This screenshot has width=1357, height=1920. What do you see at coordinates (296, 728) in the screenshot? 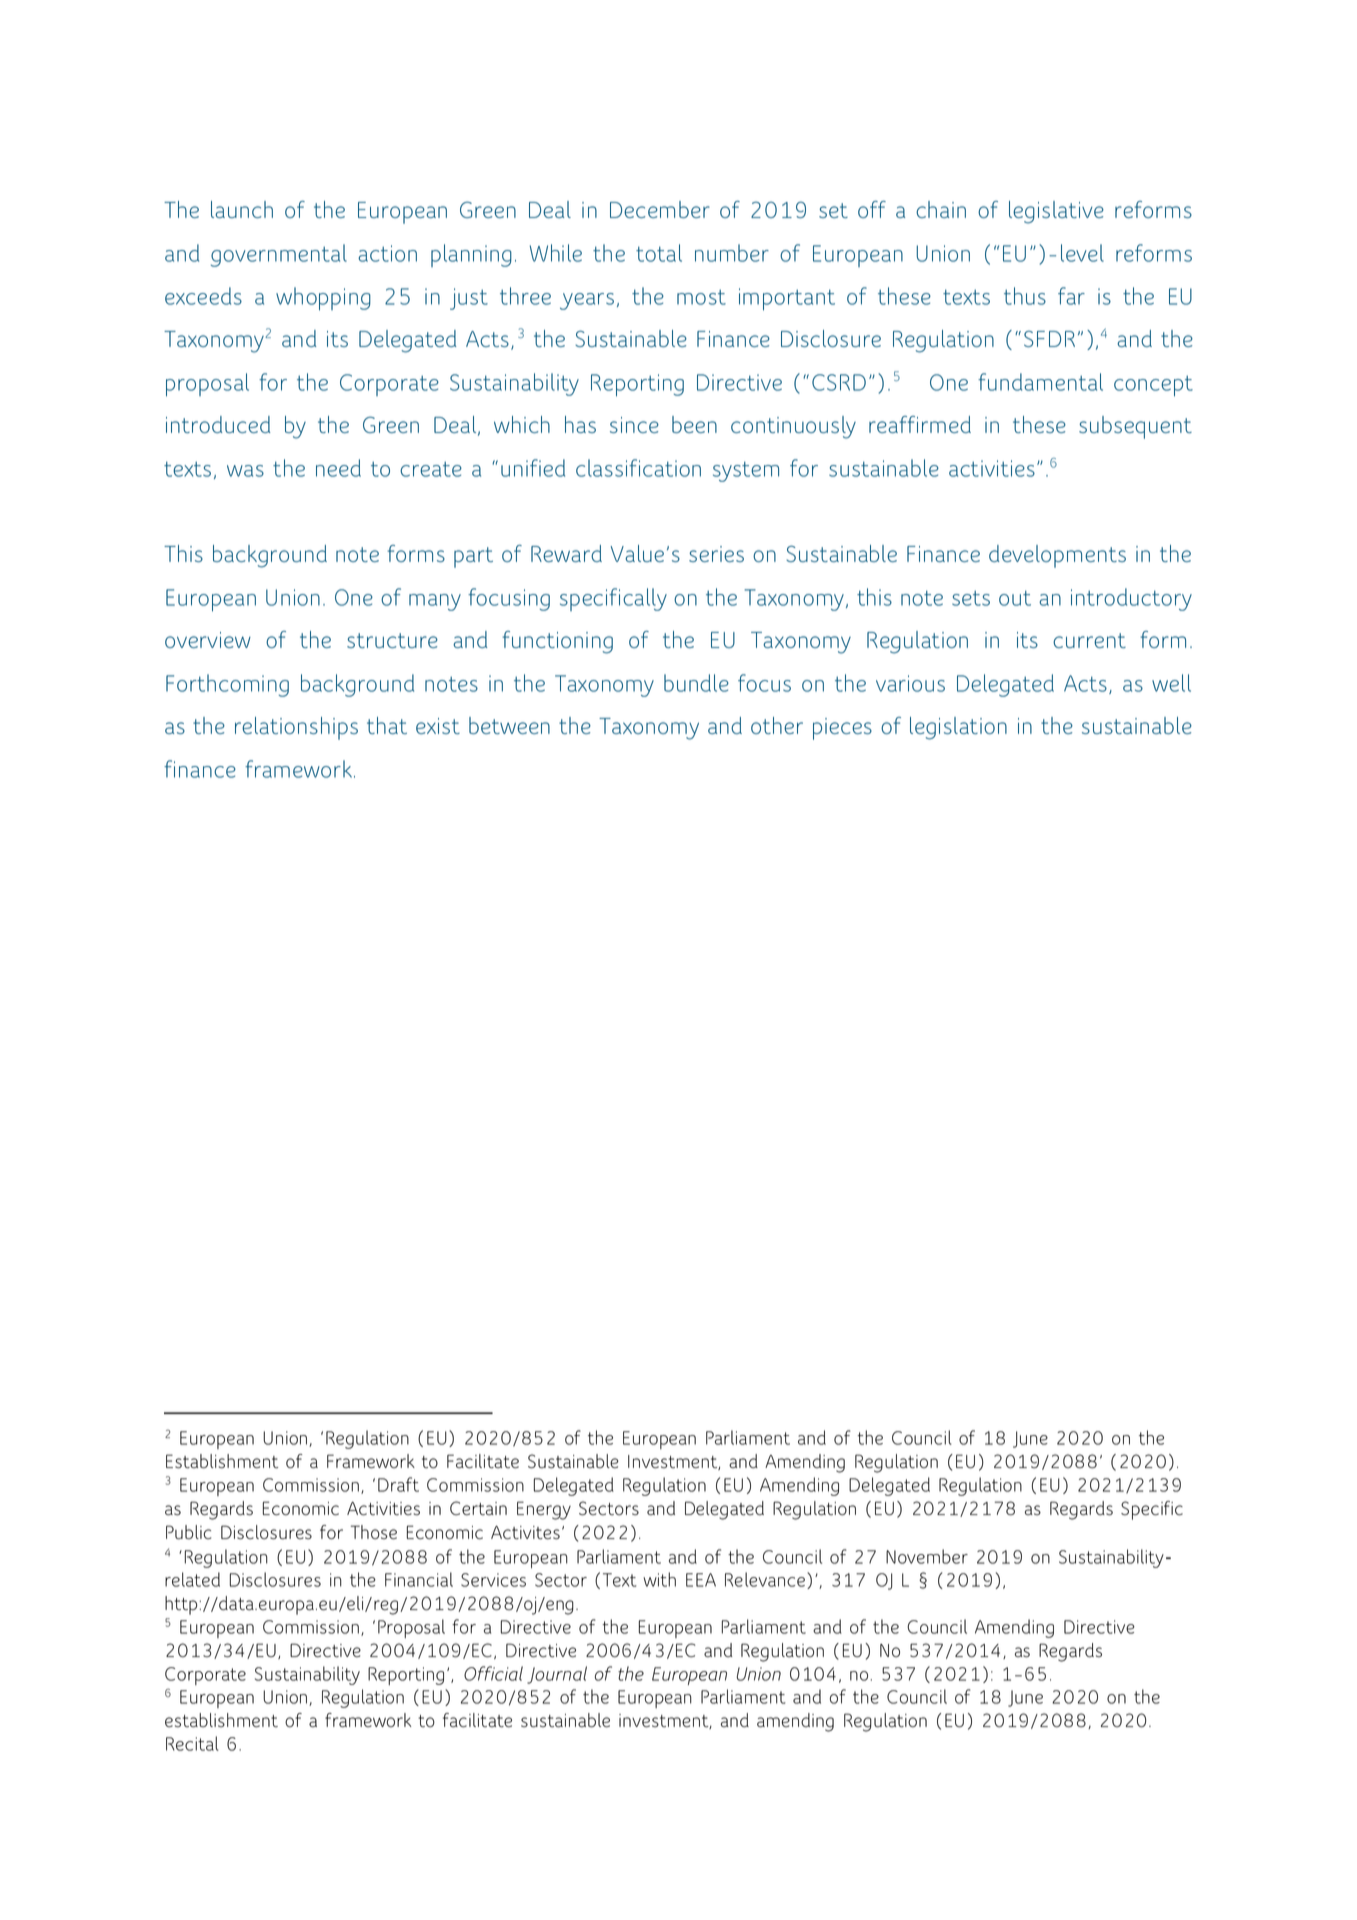
I see `relationships` at bounding box center [296, 728].
